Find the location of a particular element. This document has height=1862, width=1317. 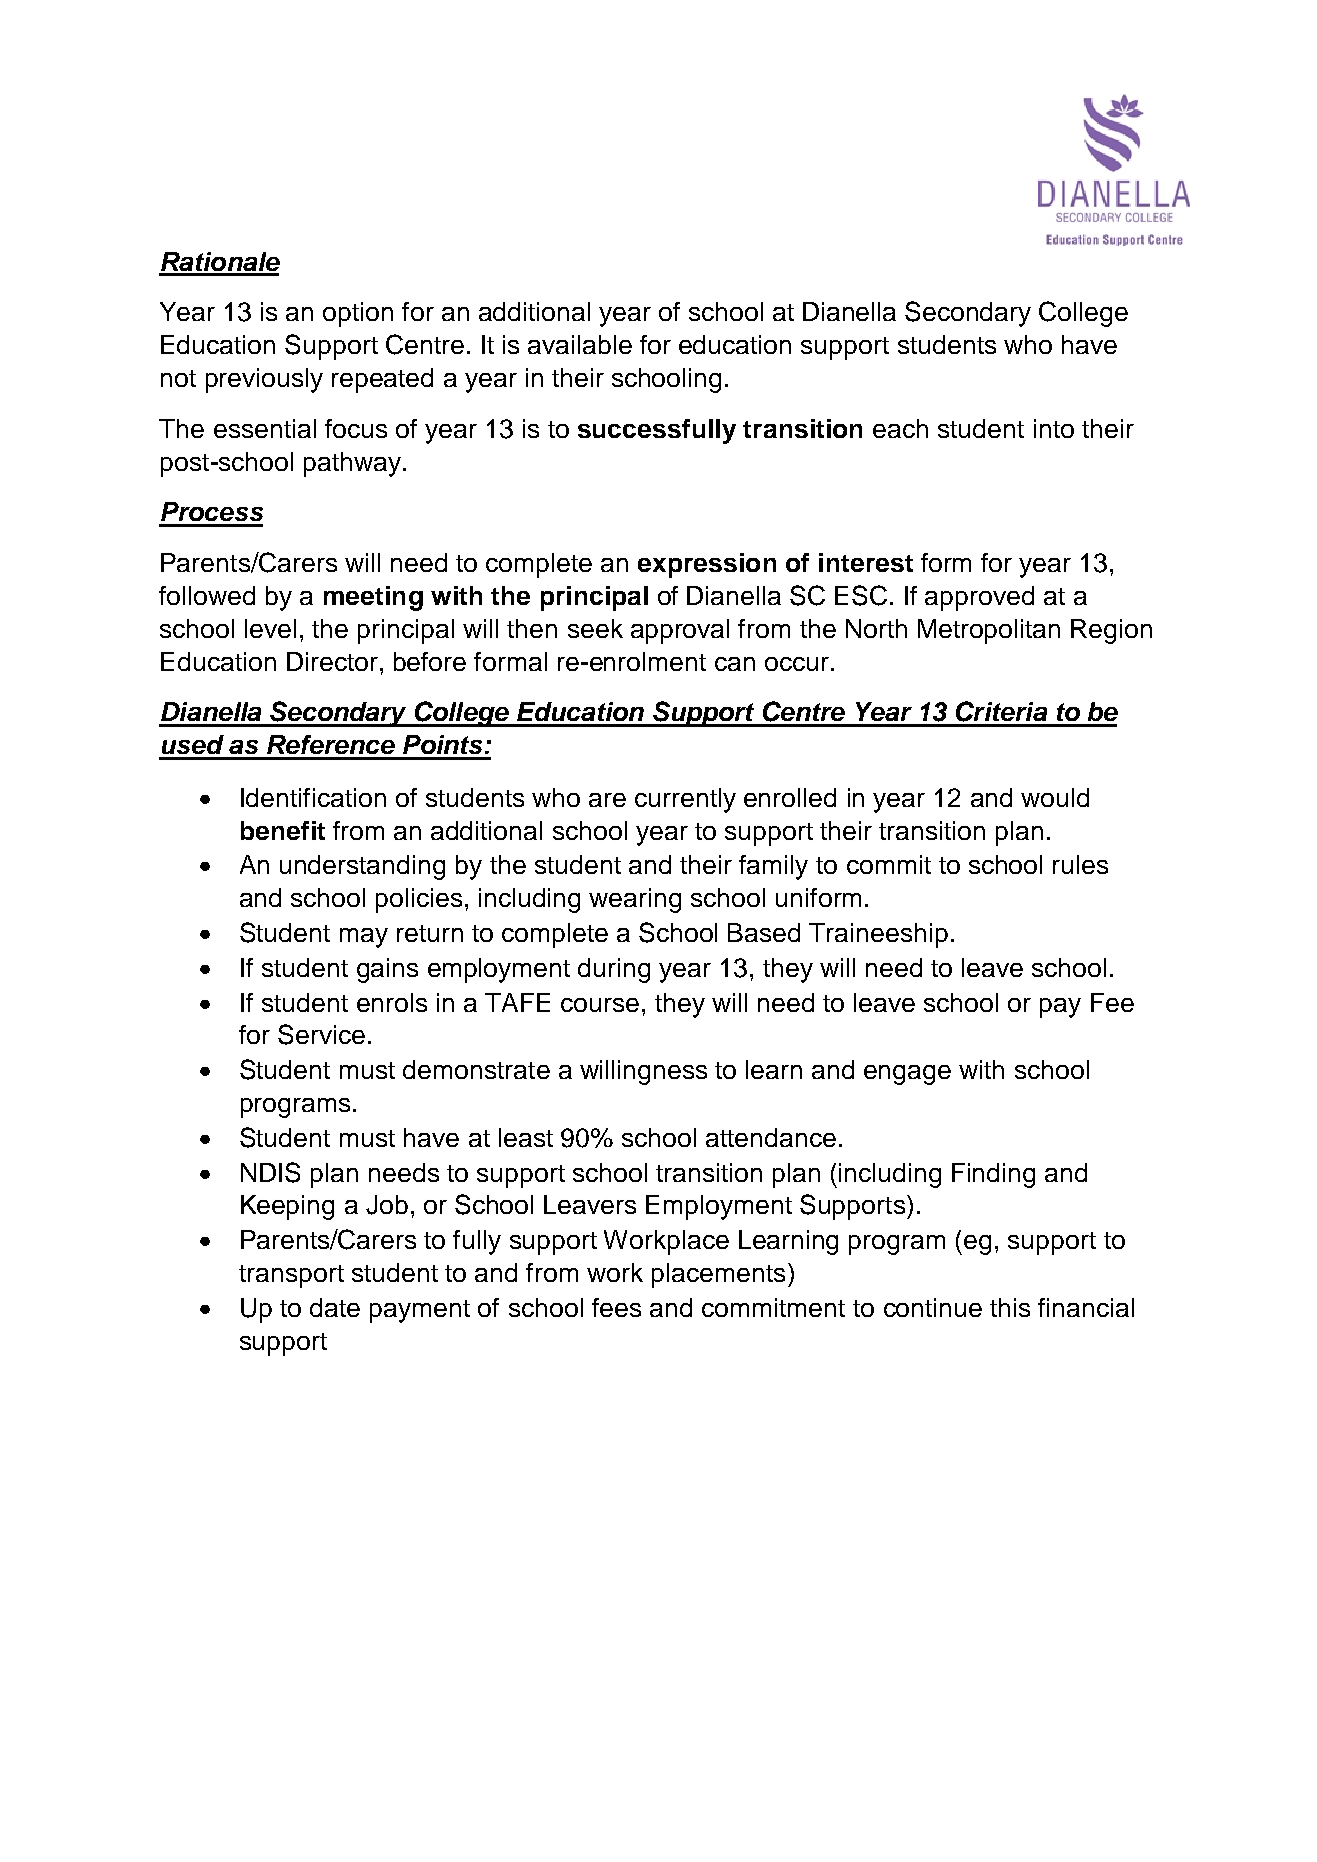

currently is located at coordinates (685, 800).
